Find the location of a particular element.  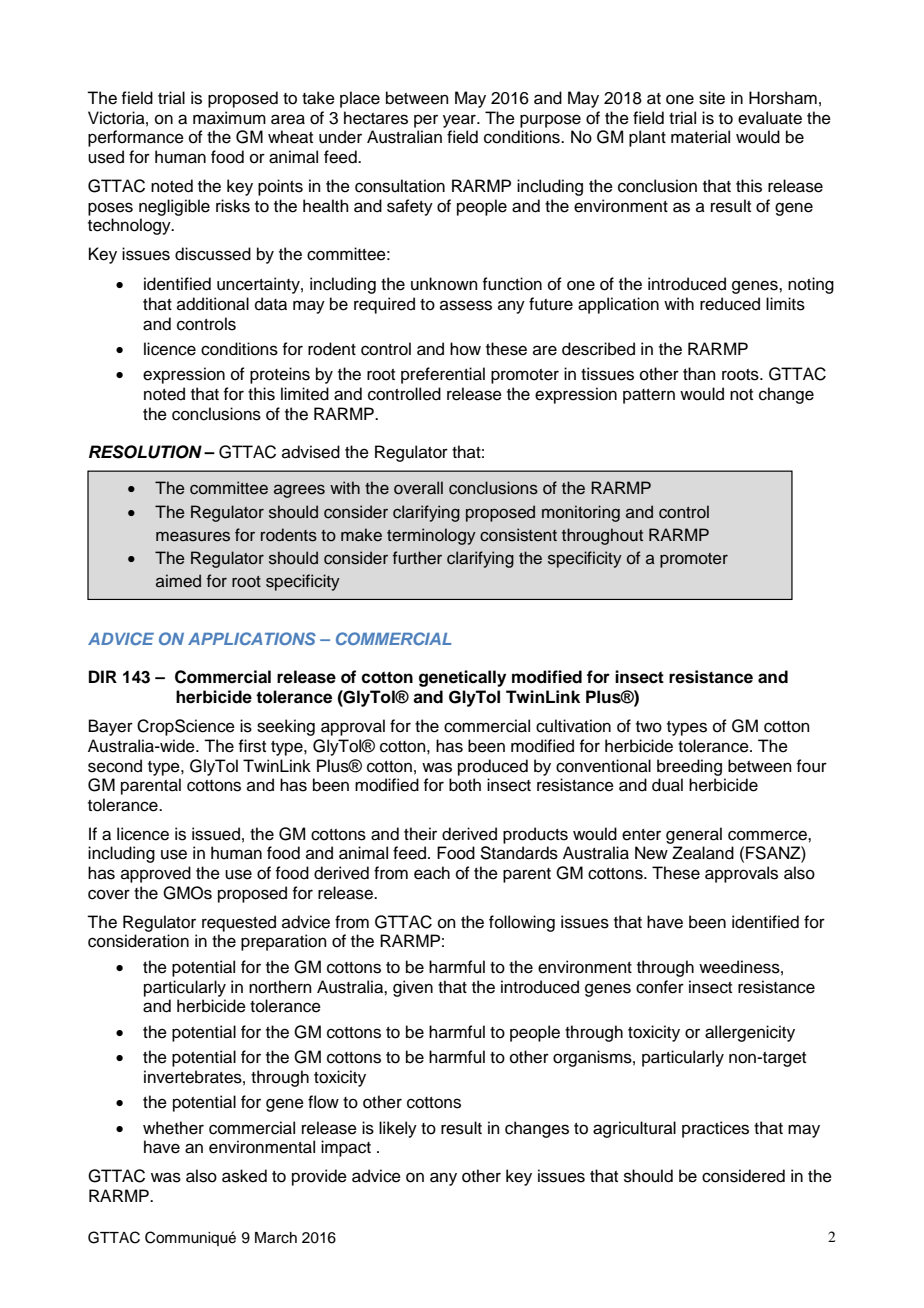

year is located at coordinates (460, 121).
